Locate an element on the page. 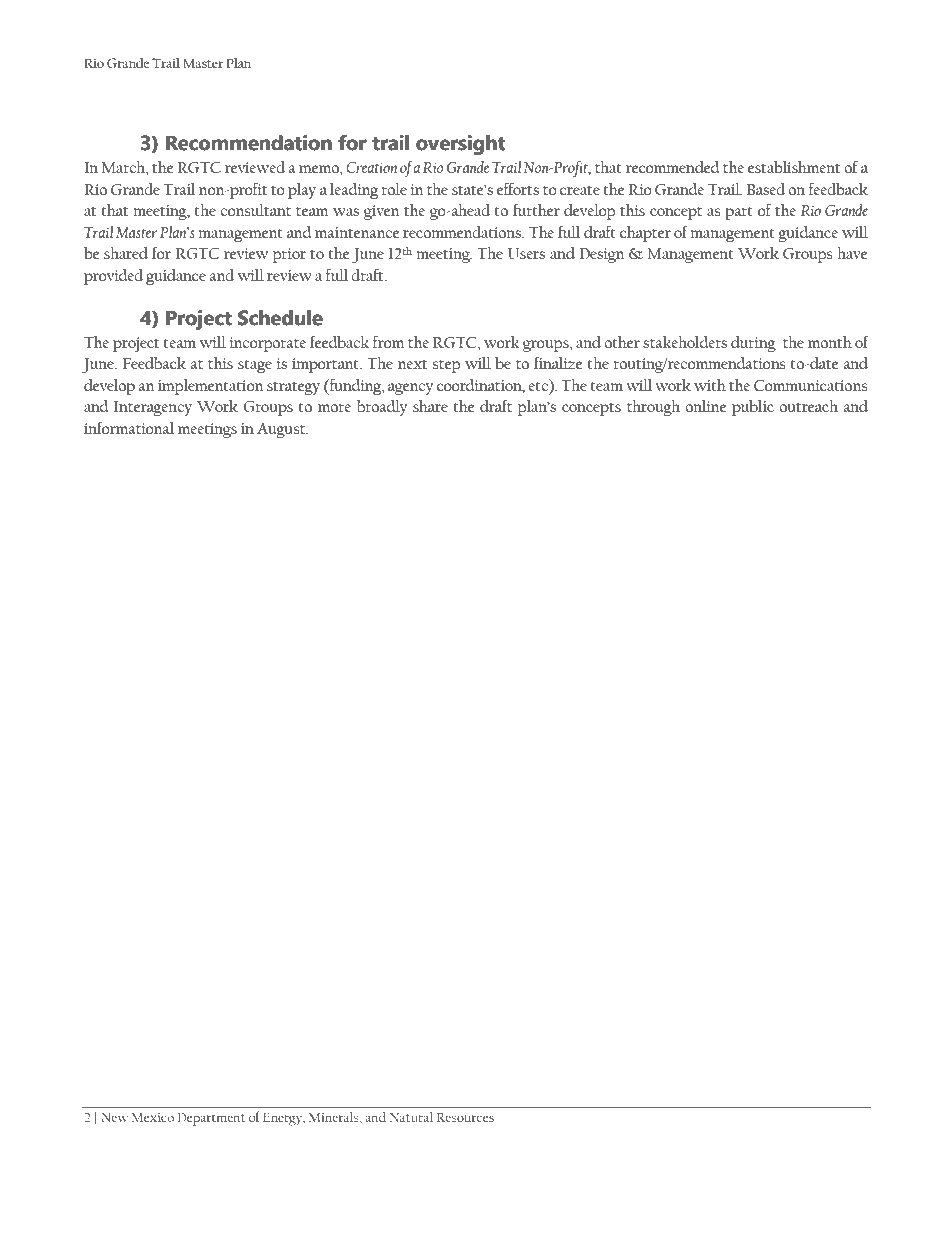 This document has height=1233, width=952. Based is located at coordinates (766, 189).
